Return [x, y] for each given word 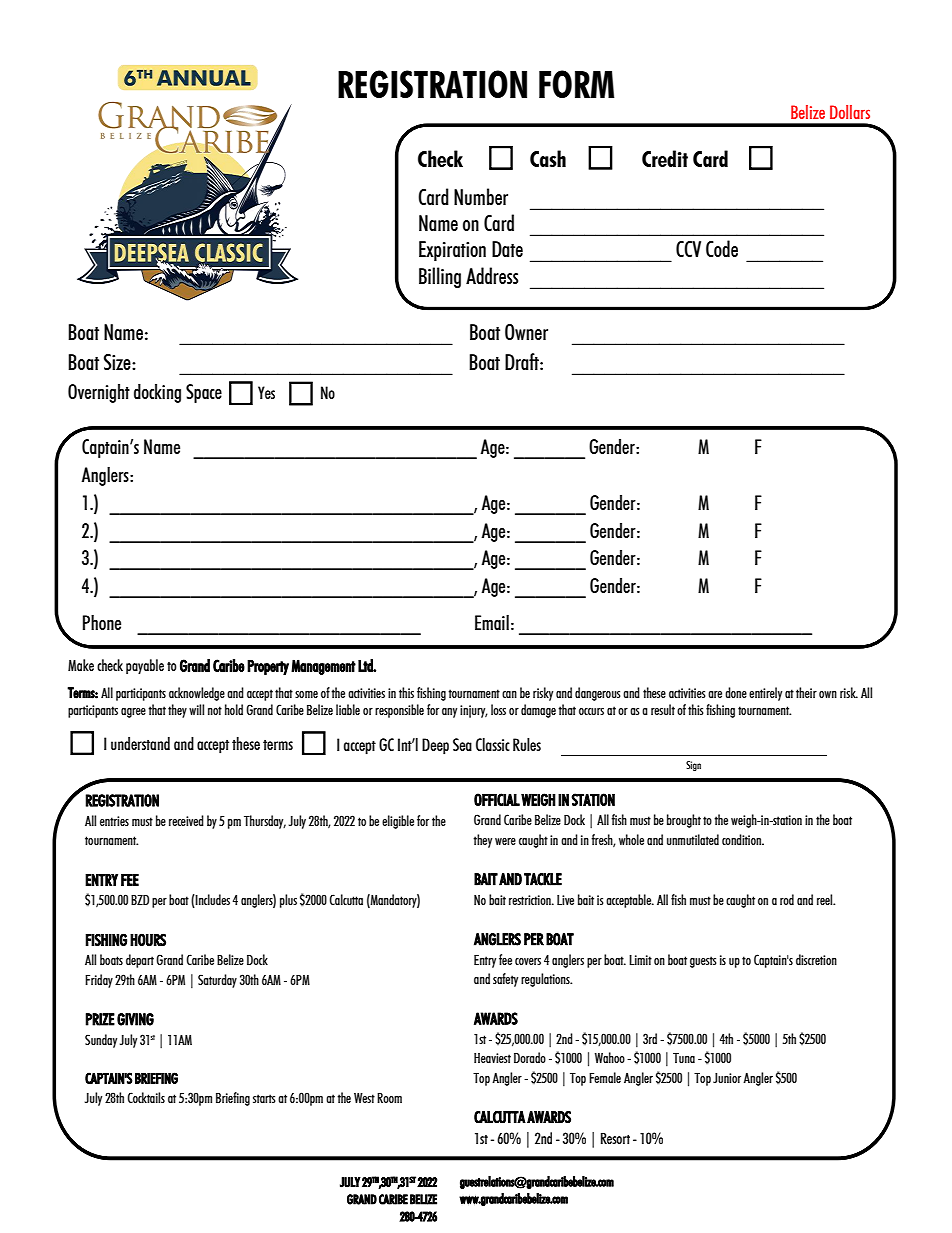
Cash [548, 158]
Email [492, 622]
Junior [727, 1078]
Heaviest [492, 1058]
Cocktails [146, 1097]
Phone [102, 622]
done [736, 692]
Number [481, 196]
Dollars [850, 112]
